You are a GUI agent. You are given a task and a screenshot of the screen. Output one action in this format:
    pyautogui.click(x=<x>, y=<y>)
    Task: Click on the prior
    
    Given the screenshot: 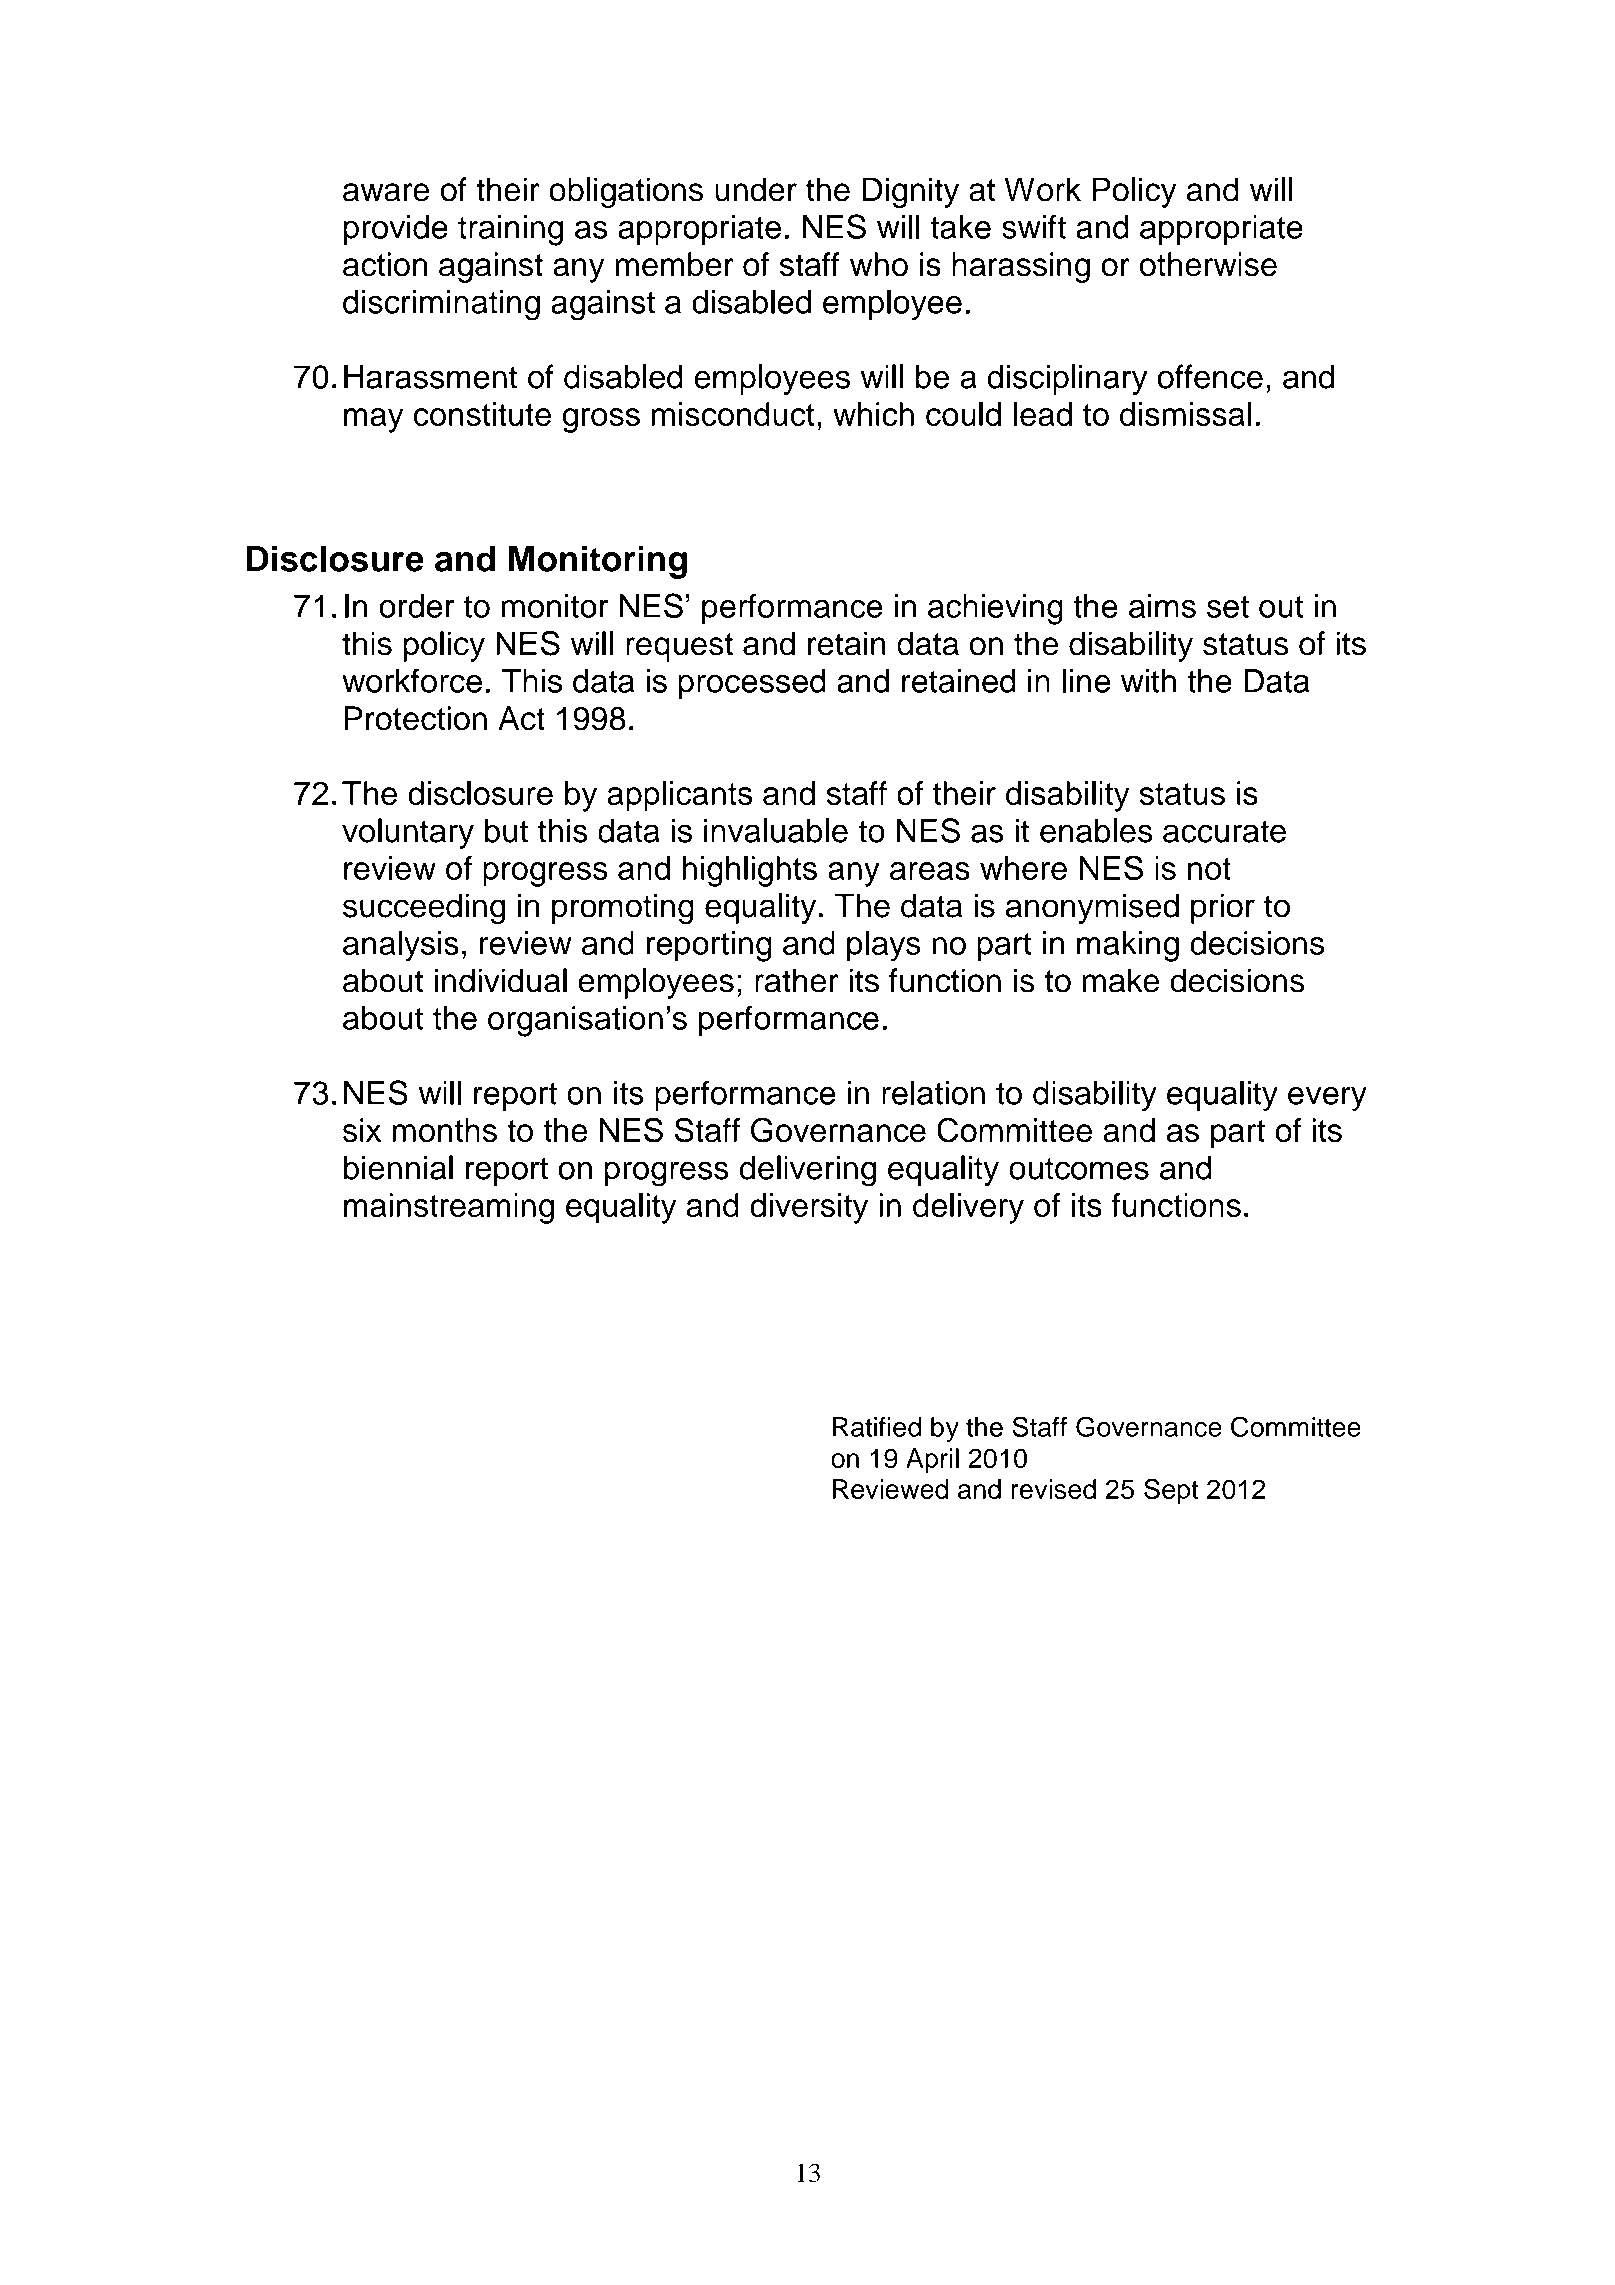 What is the action you would take?
    pyautogui.click(x=1223, y=908)
